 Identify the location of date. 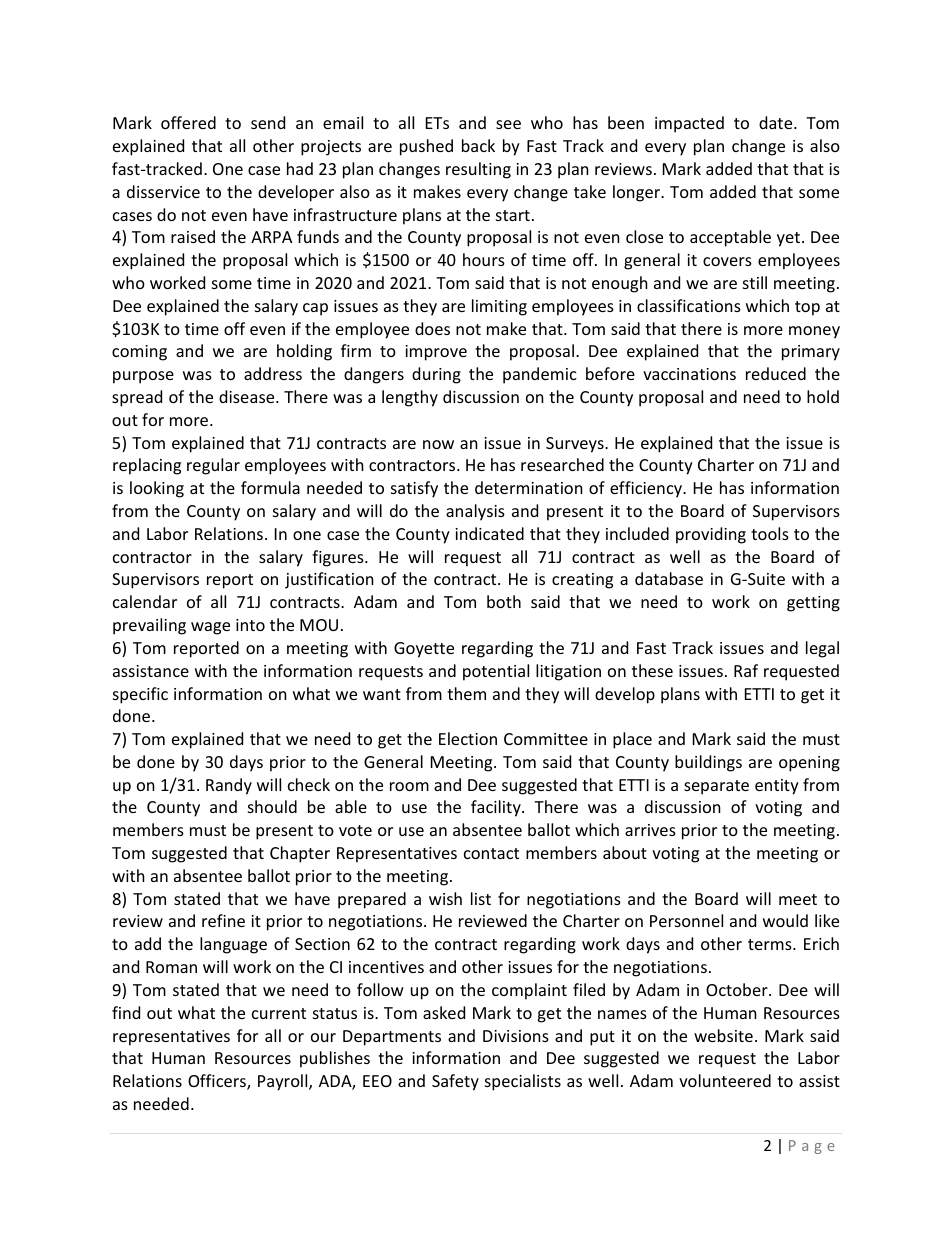
(777, 122).
